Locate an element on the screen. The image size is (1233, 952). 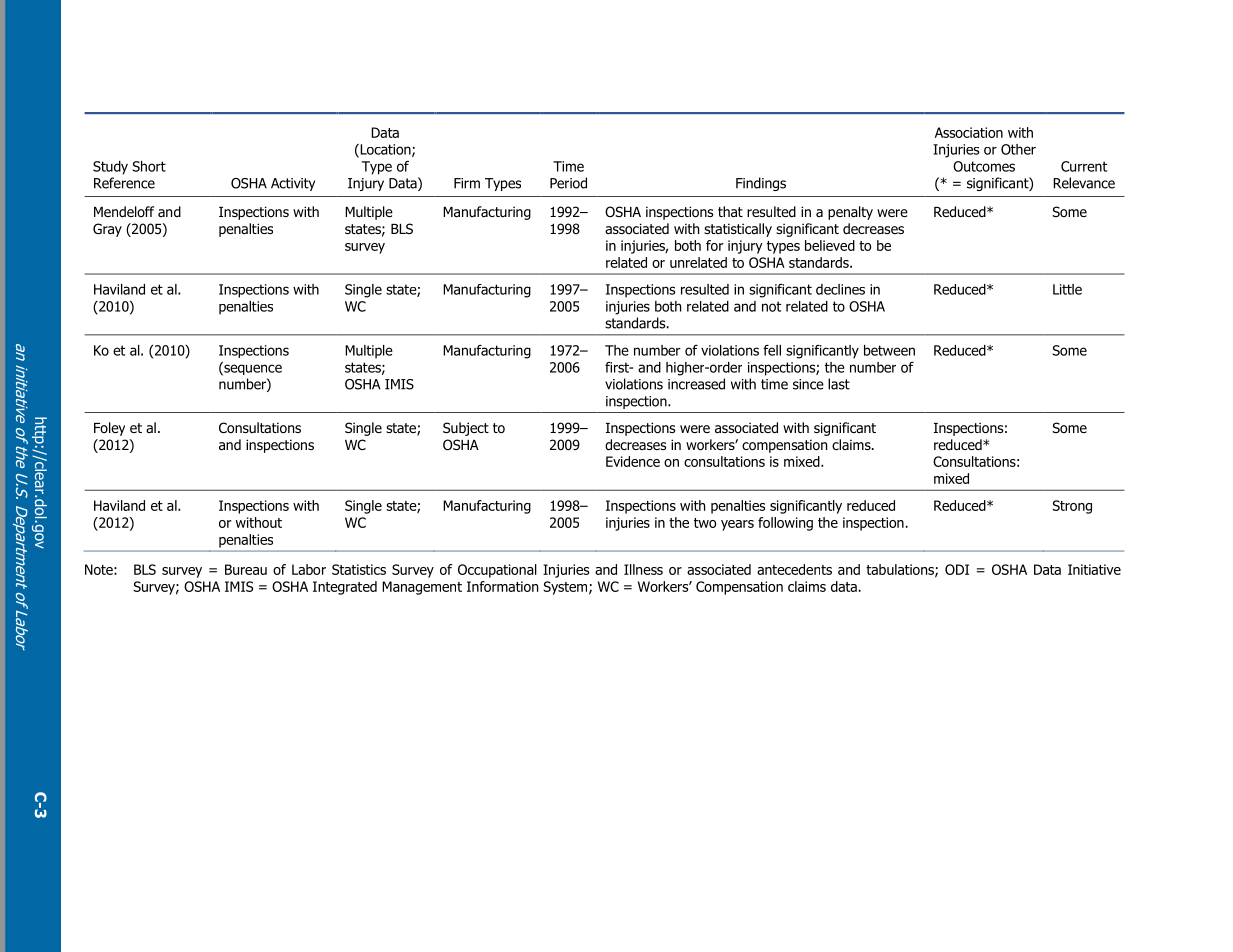
Subject is located at coordinates (466, 429).
